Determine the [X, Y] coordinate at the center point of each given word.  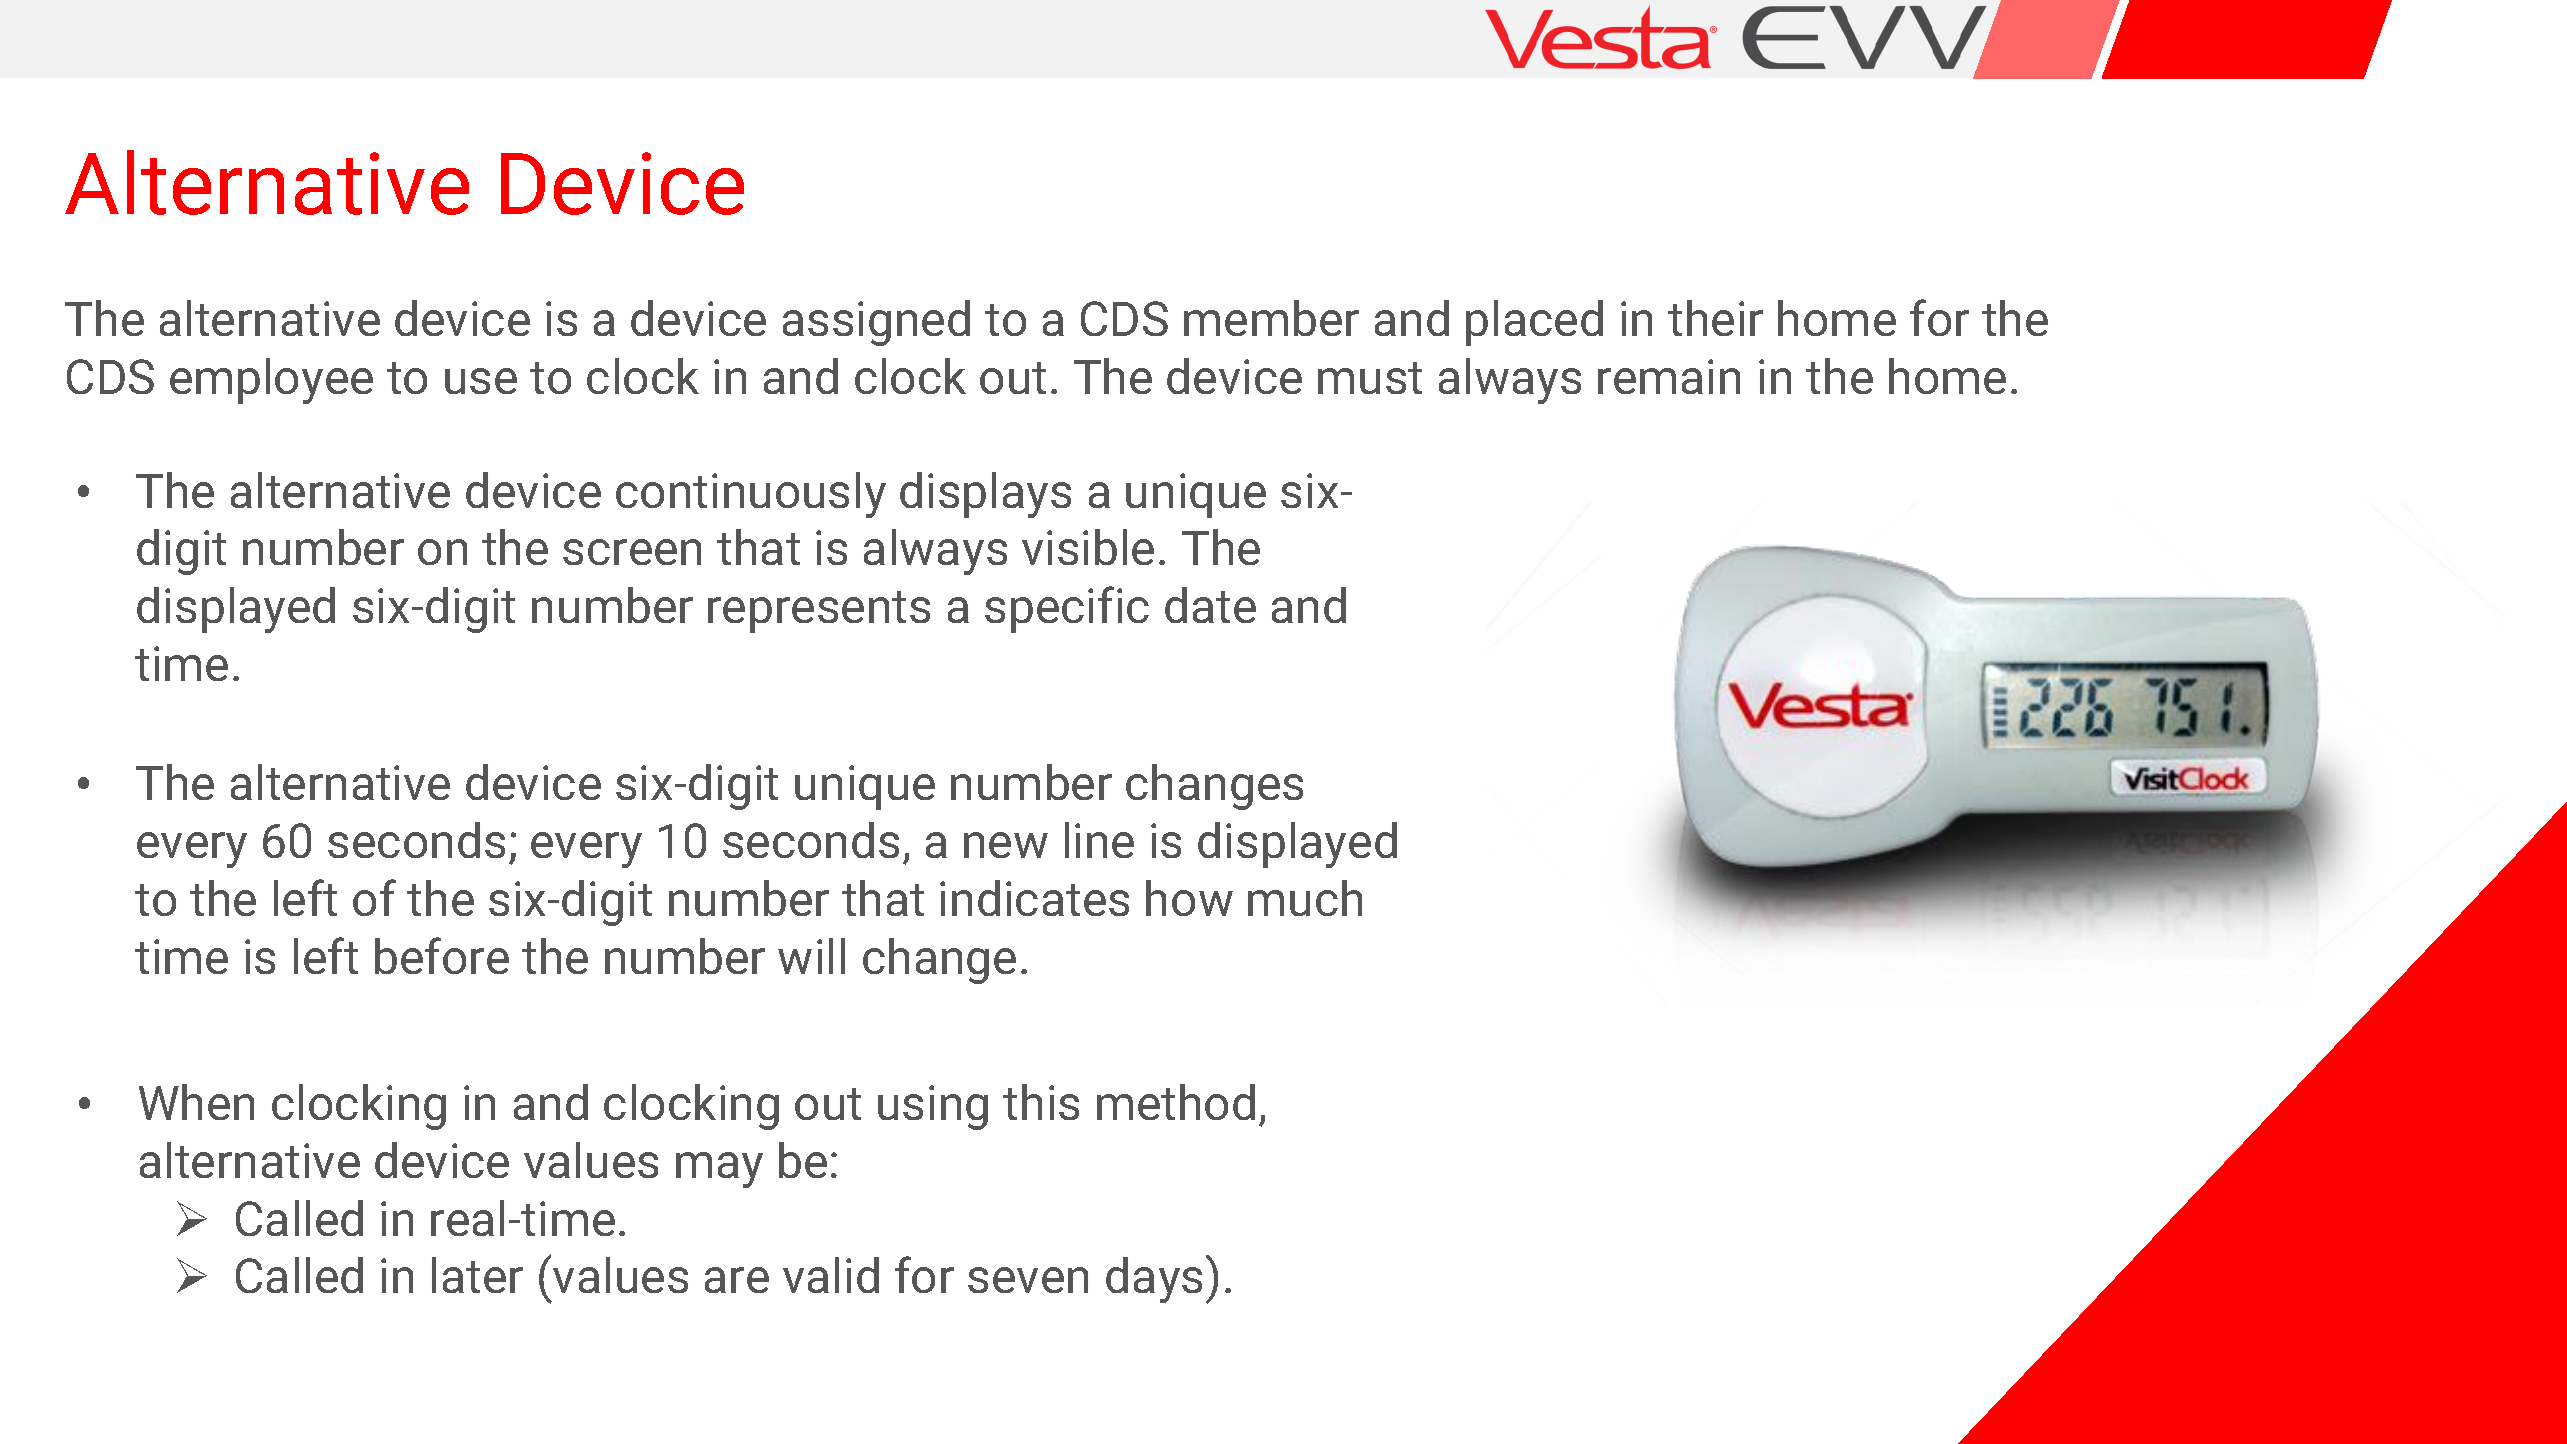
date [1210, 605]
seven [1028, 1280]
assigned [876, 323]
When [196, 1102]
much [1305, 898]
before [442, 955]
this [1041, 1102]
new [1006, 845]
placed [1534, 323]
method [1176, 1102]
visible [1088, 547]
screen [632, 552]
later [477, 1275]
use [481, 381]
